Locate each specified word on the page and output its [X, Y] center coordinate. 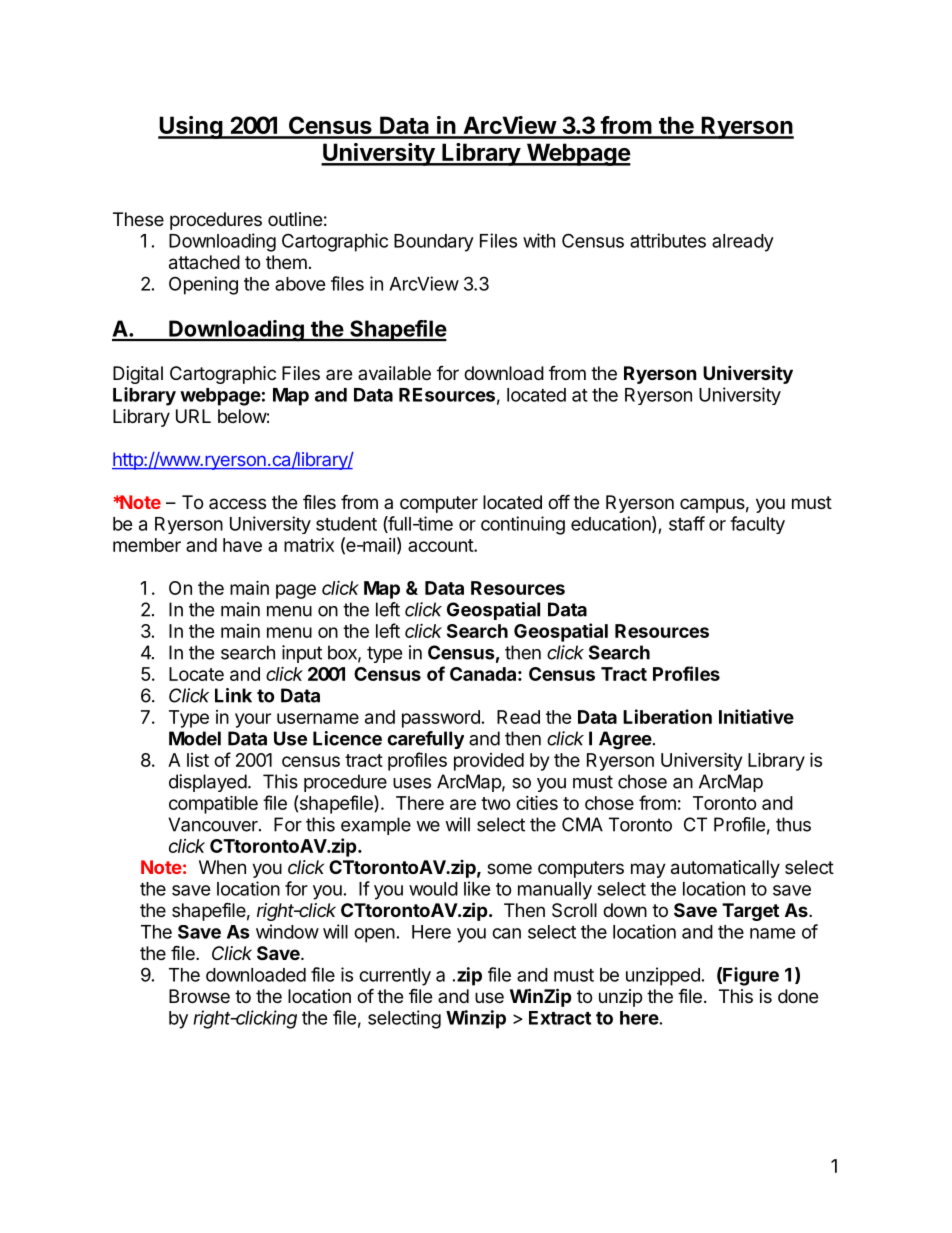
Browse [199, 996]
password [441, 719]
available [394, 373]
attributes [668, 240]
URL [193, 416]
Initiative [756, 716]
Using [191, 127]
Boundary [434, 243]
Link [233, 695]
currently [395, 977]
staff [687, 523]
